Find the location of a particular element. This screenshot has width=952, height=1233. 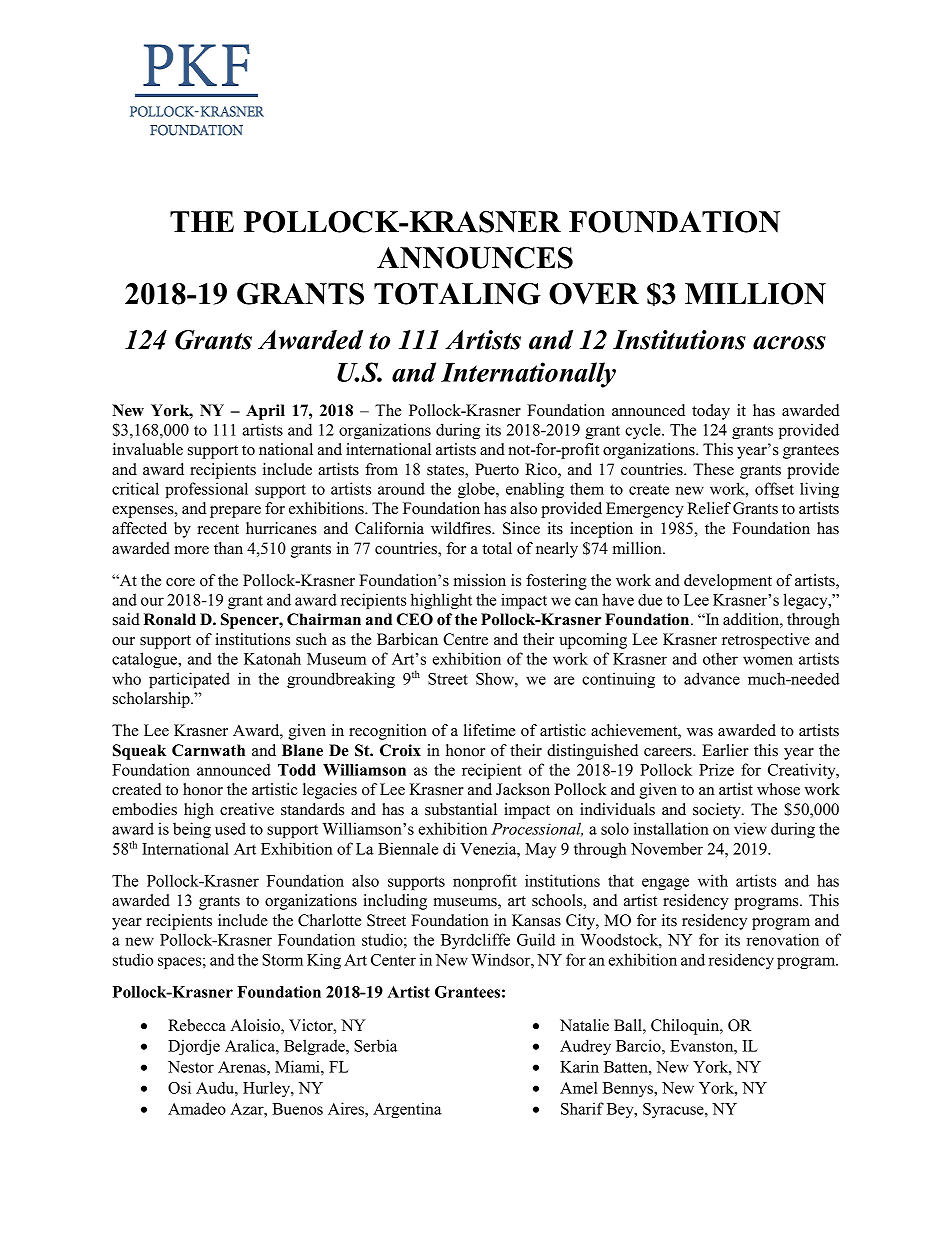

ANNOUNCES is located at coordinates (475, 258).
